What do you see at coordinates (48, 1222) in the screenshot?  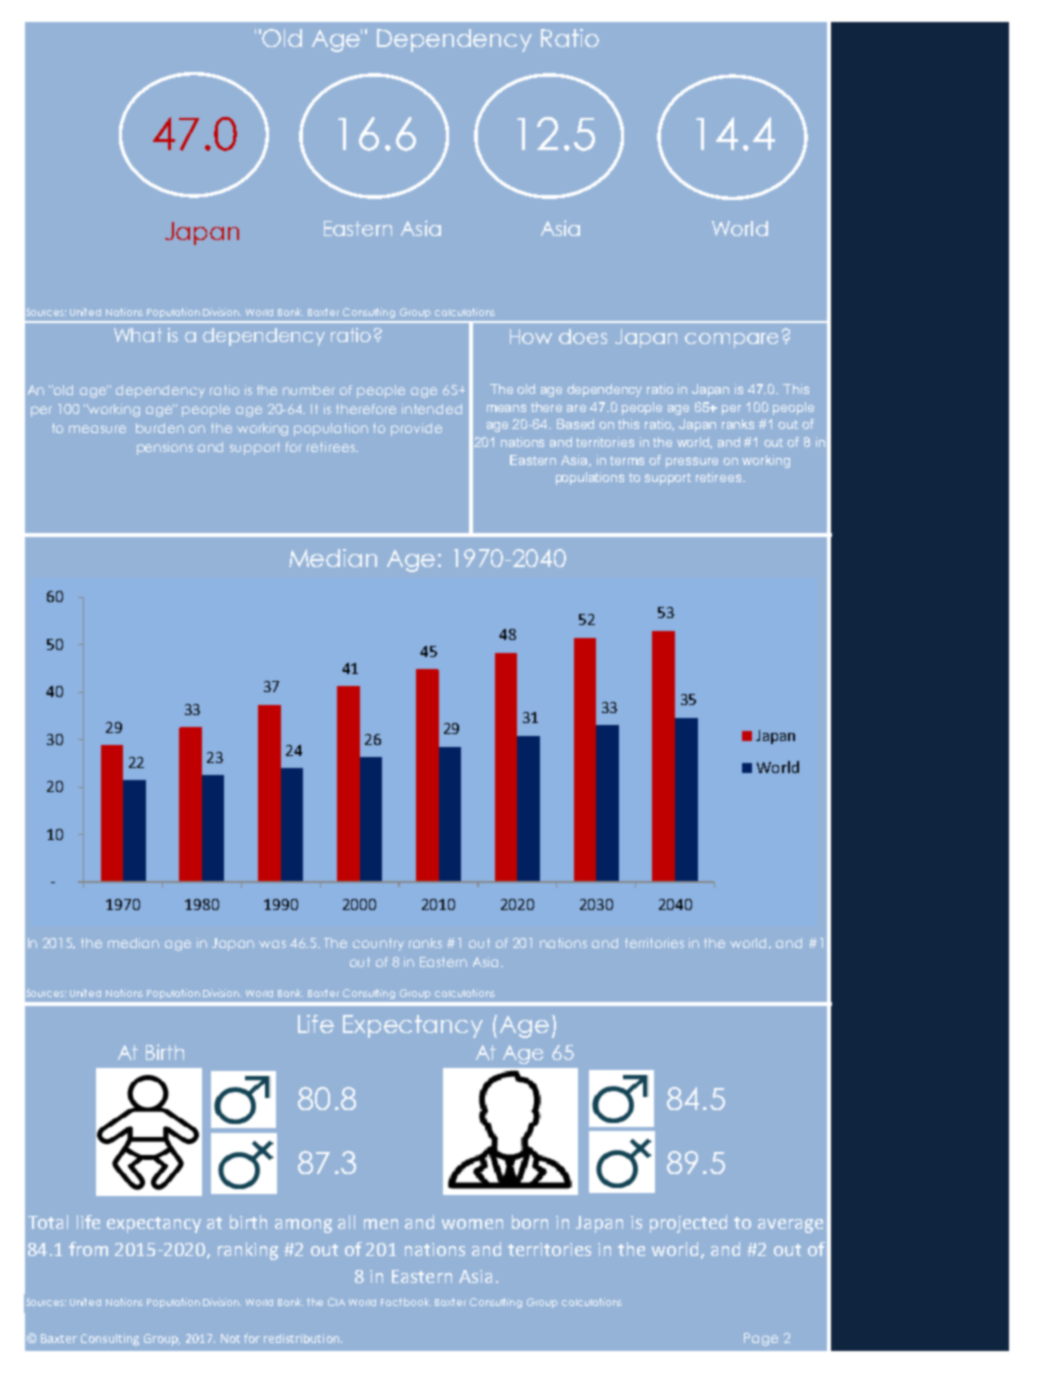 I see `Total` at bounding box center [48, 1222].
